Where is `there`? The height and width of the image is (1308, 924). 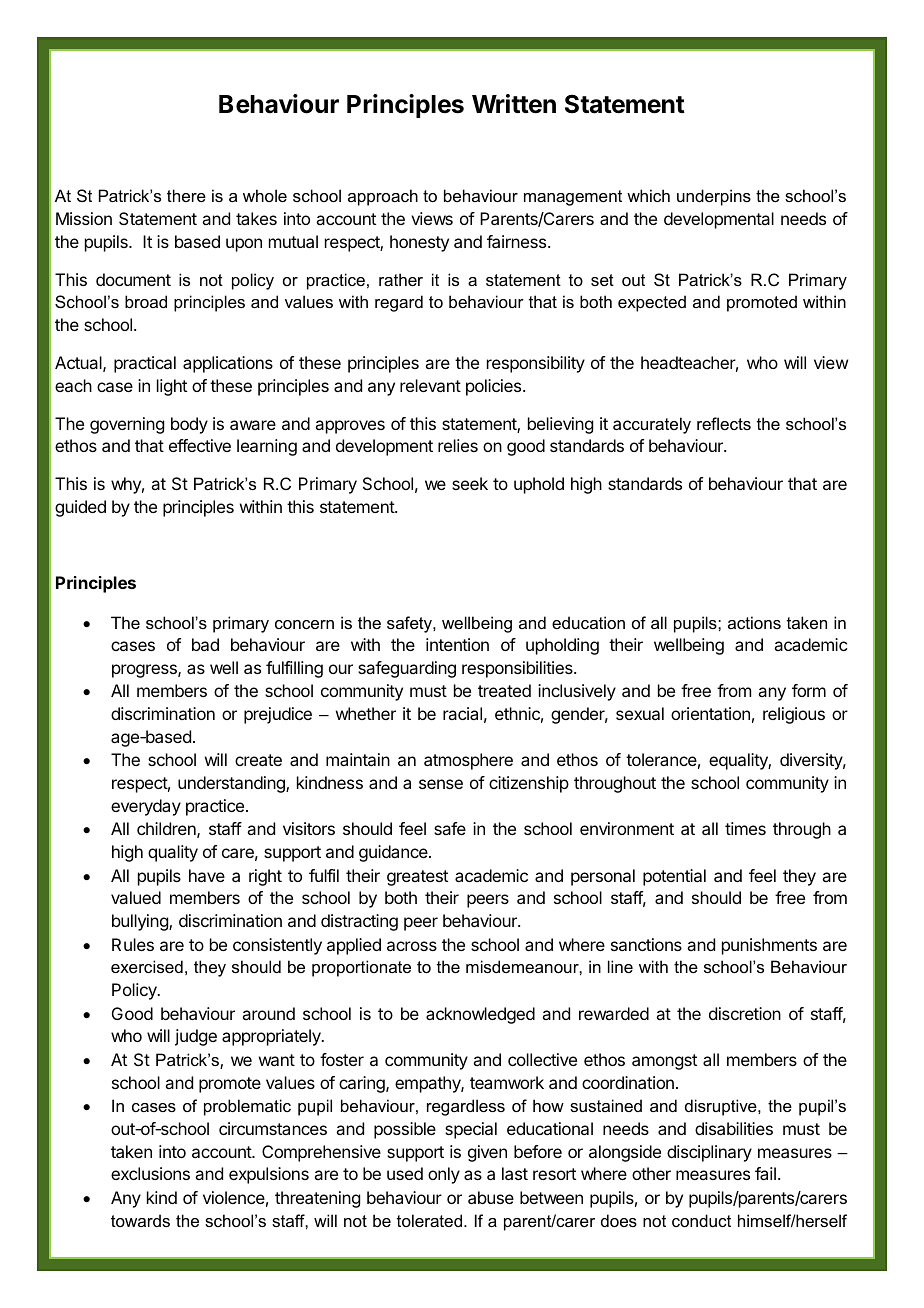 there is located at coordinates (186, 195).
